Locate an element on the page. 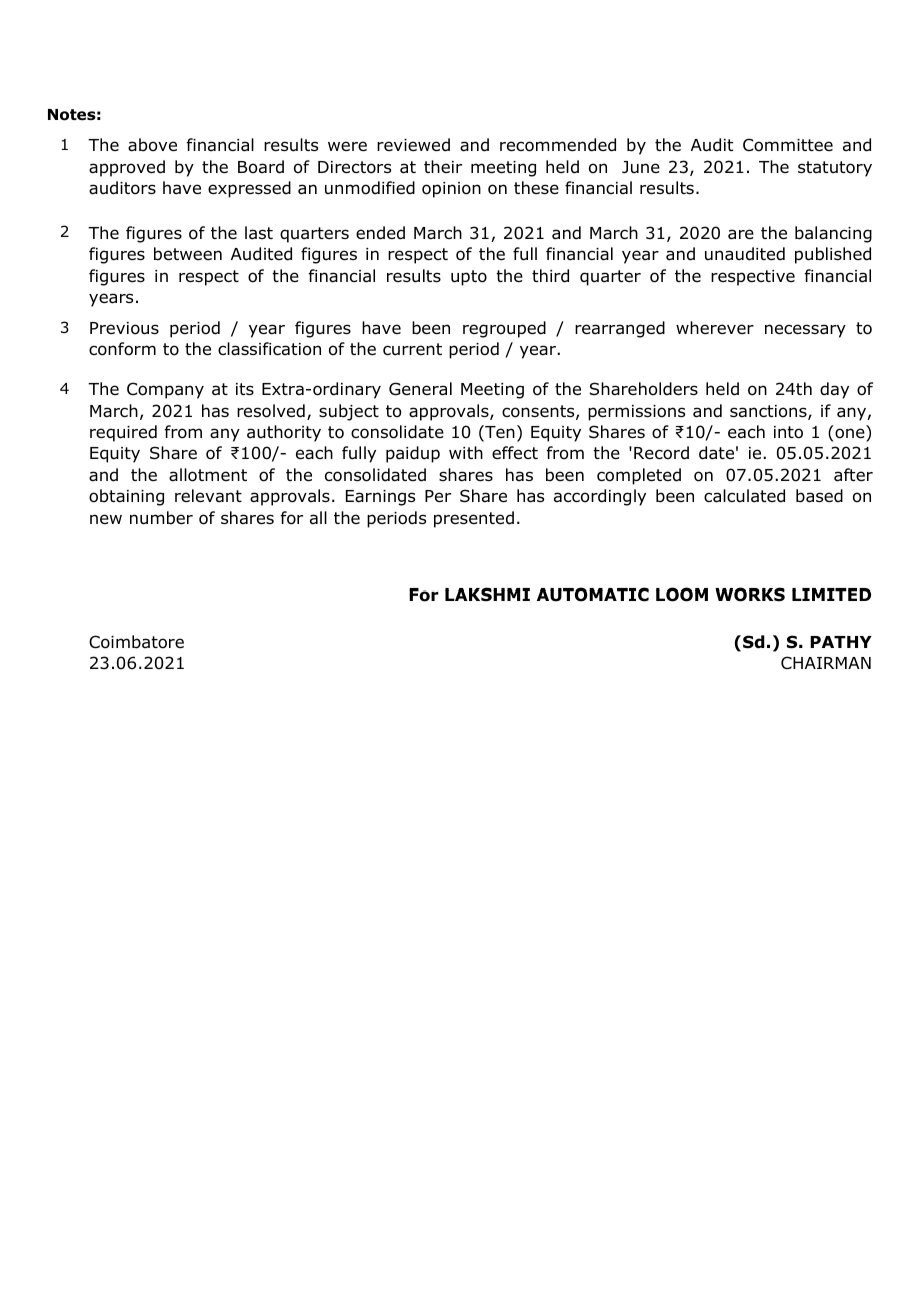 The width and height of the image is (924, 1308). upto is located at coordinates (469, 278).
